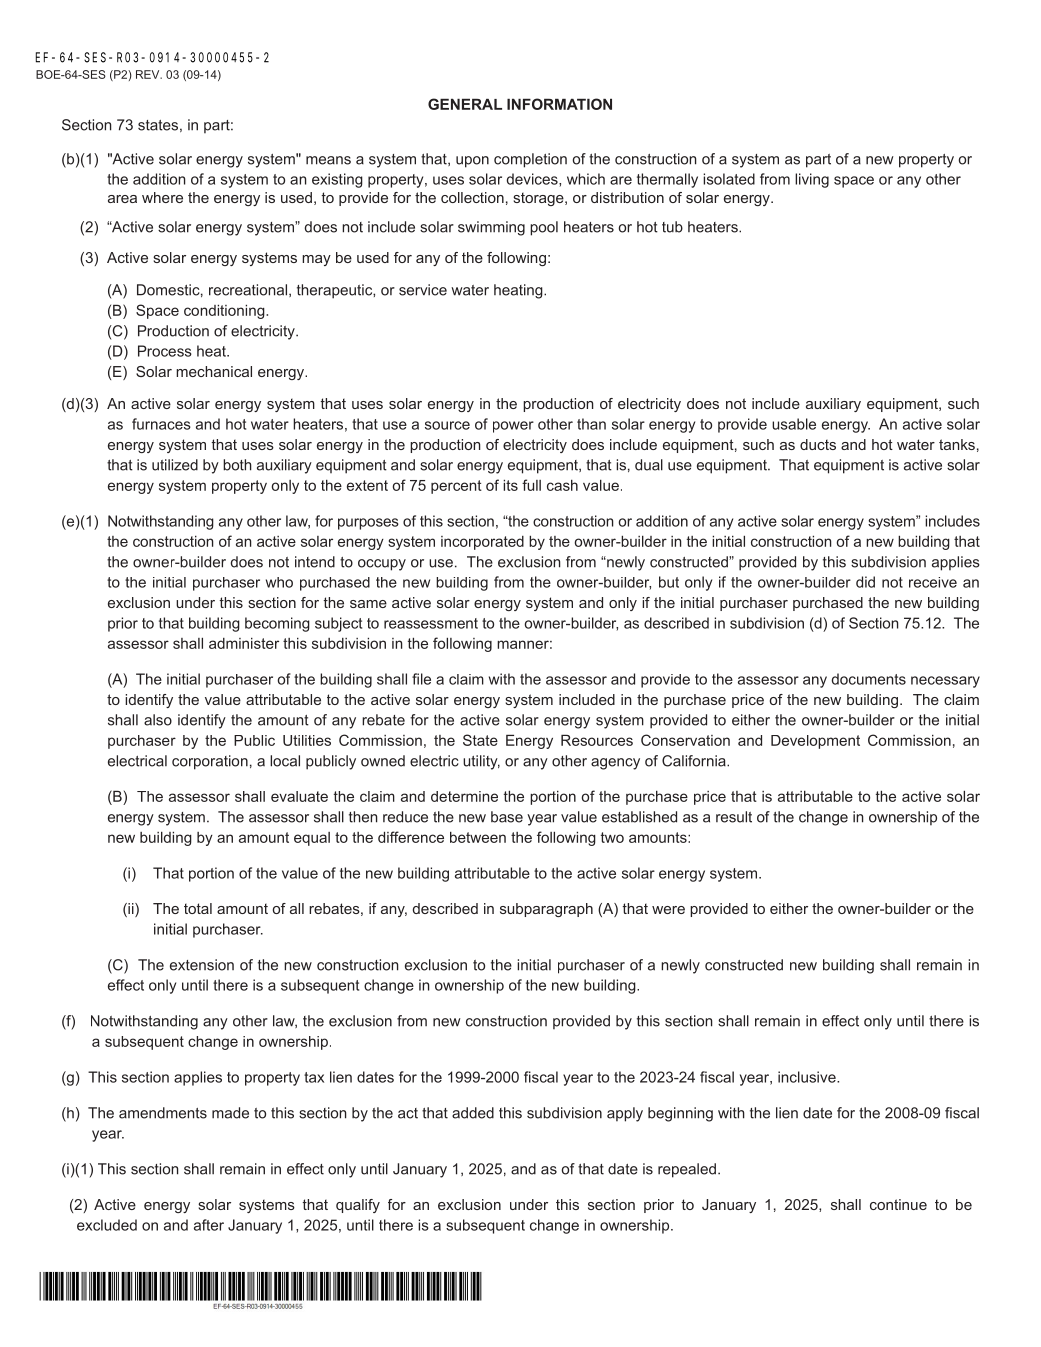 Image resolution: width=1041 pixels, height=1347 pixels. What do you see at coordinates (668, 910) in the image?
I see `were` at bounding box center [668, 910].
